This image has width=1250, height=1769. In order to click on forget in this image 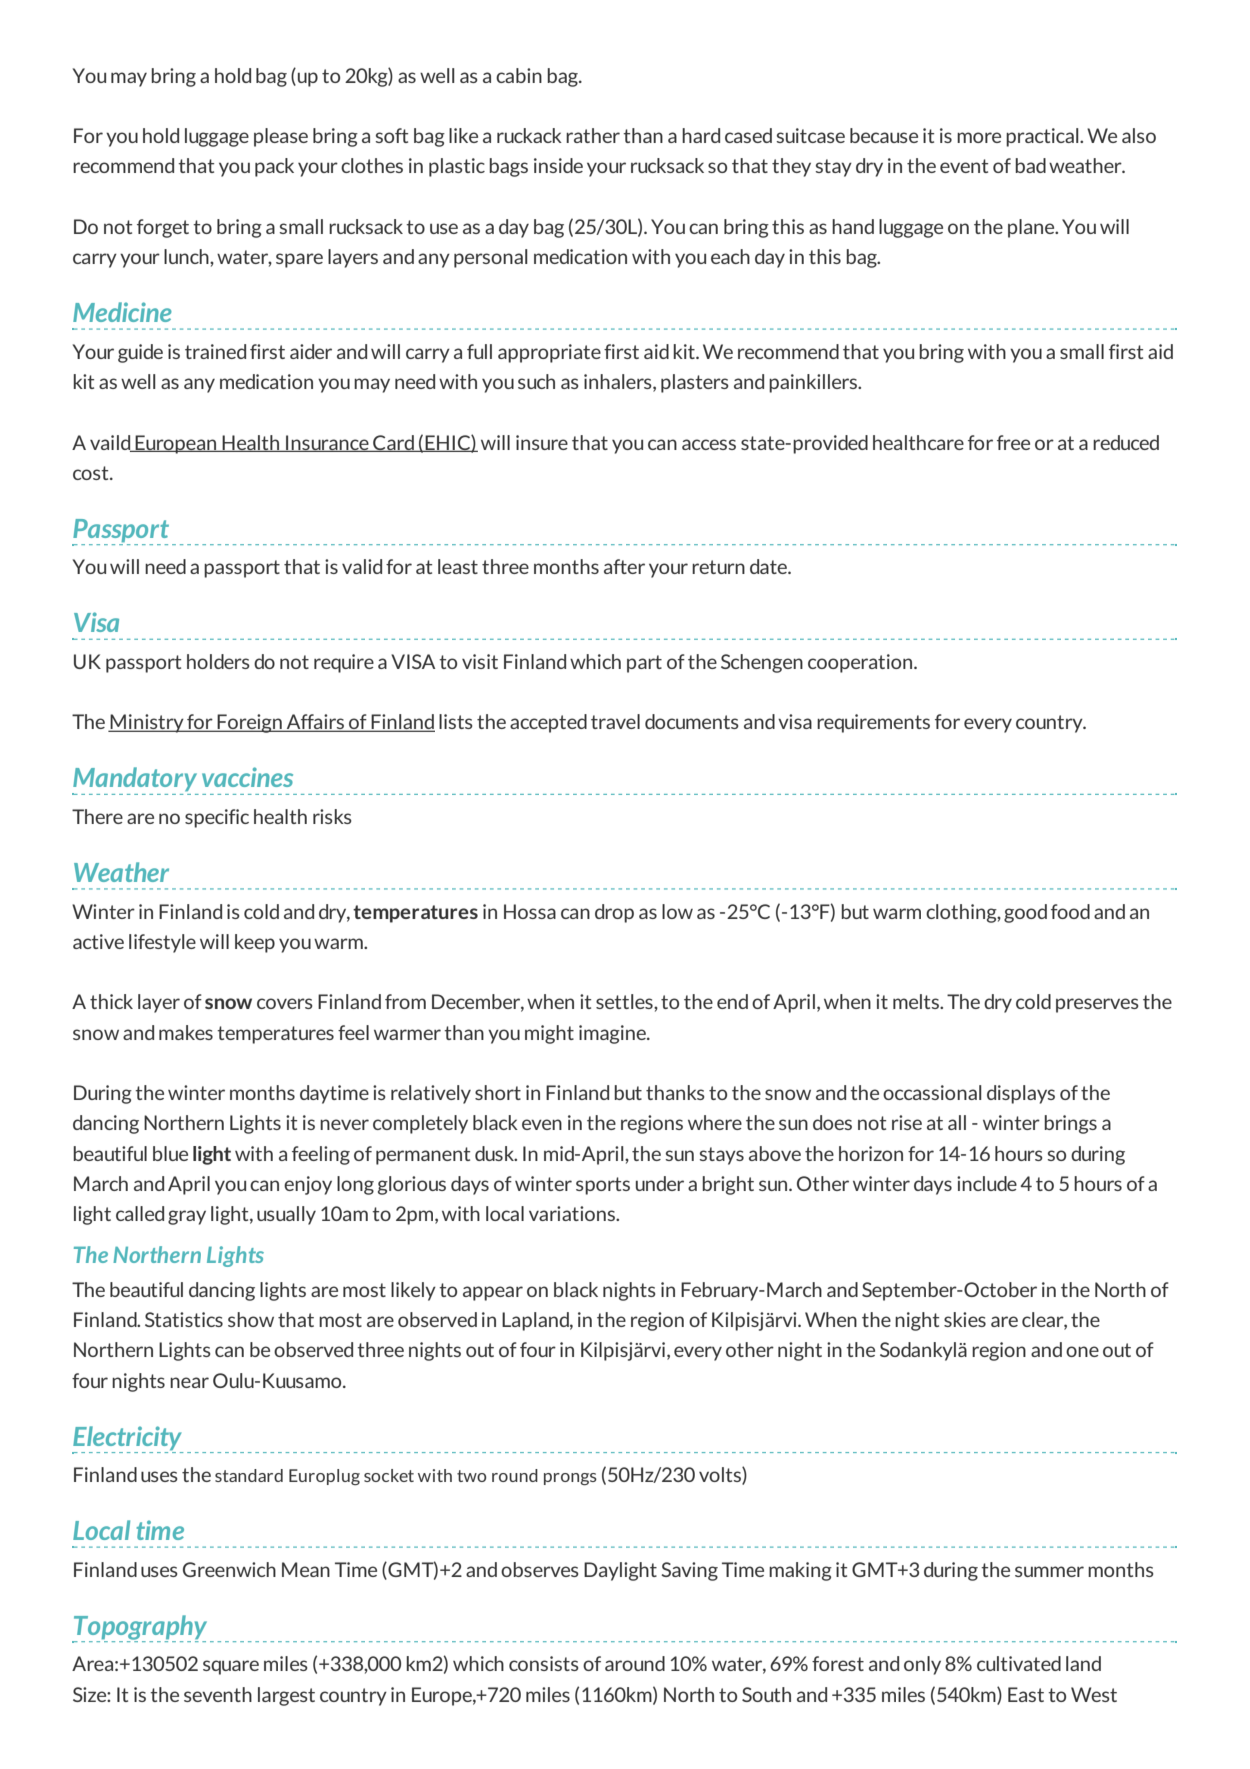, I will do `click(163, 228)`.
